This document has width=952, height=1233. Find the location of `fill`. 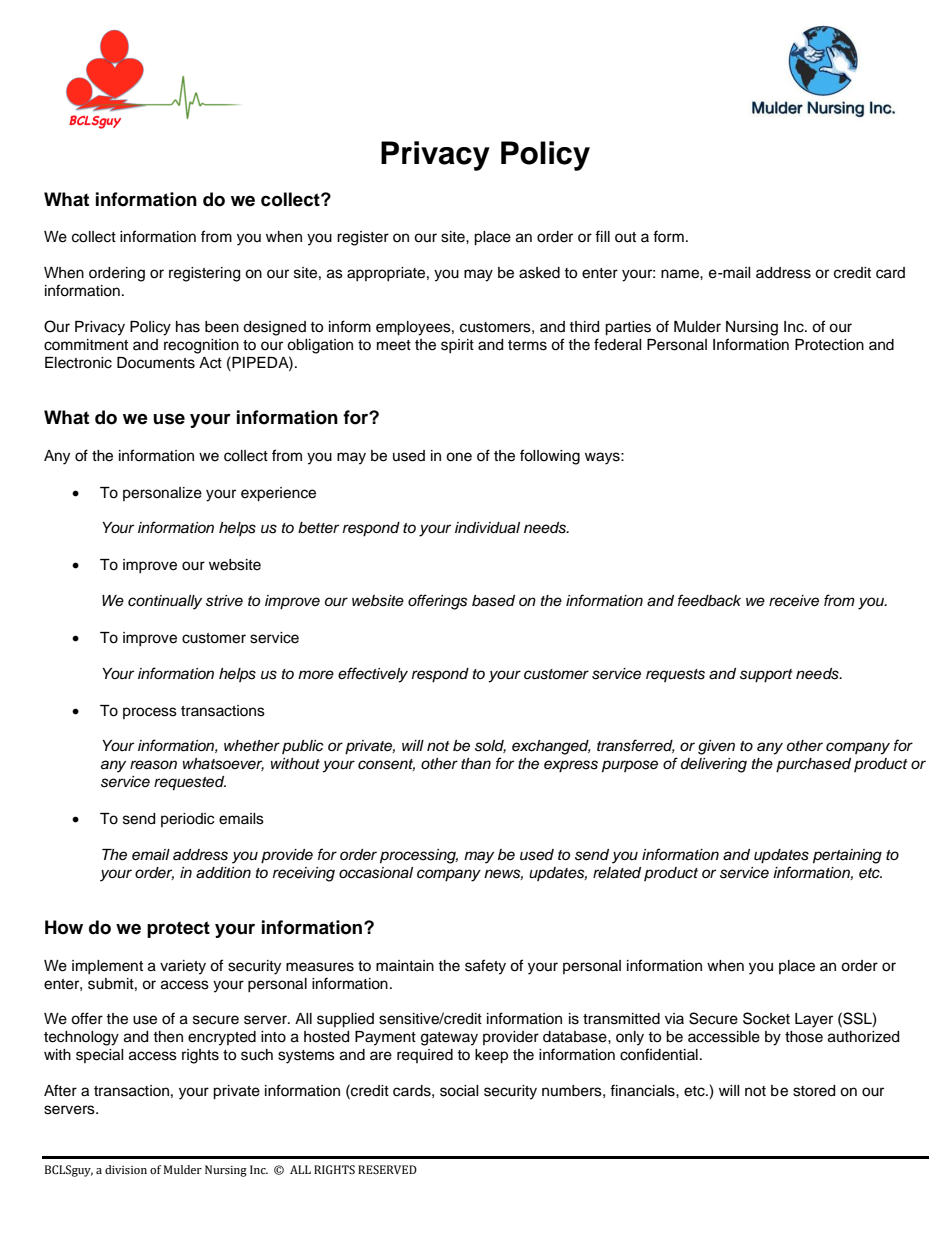

fill is located at coordinates (602, 236).
